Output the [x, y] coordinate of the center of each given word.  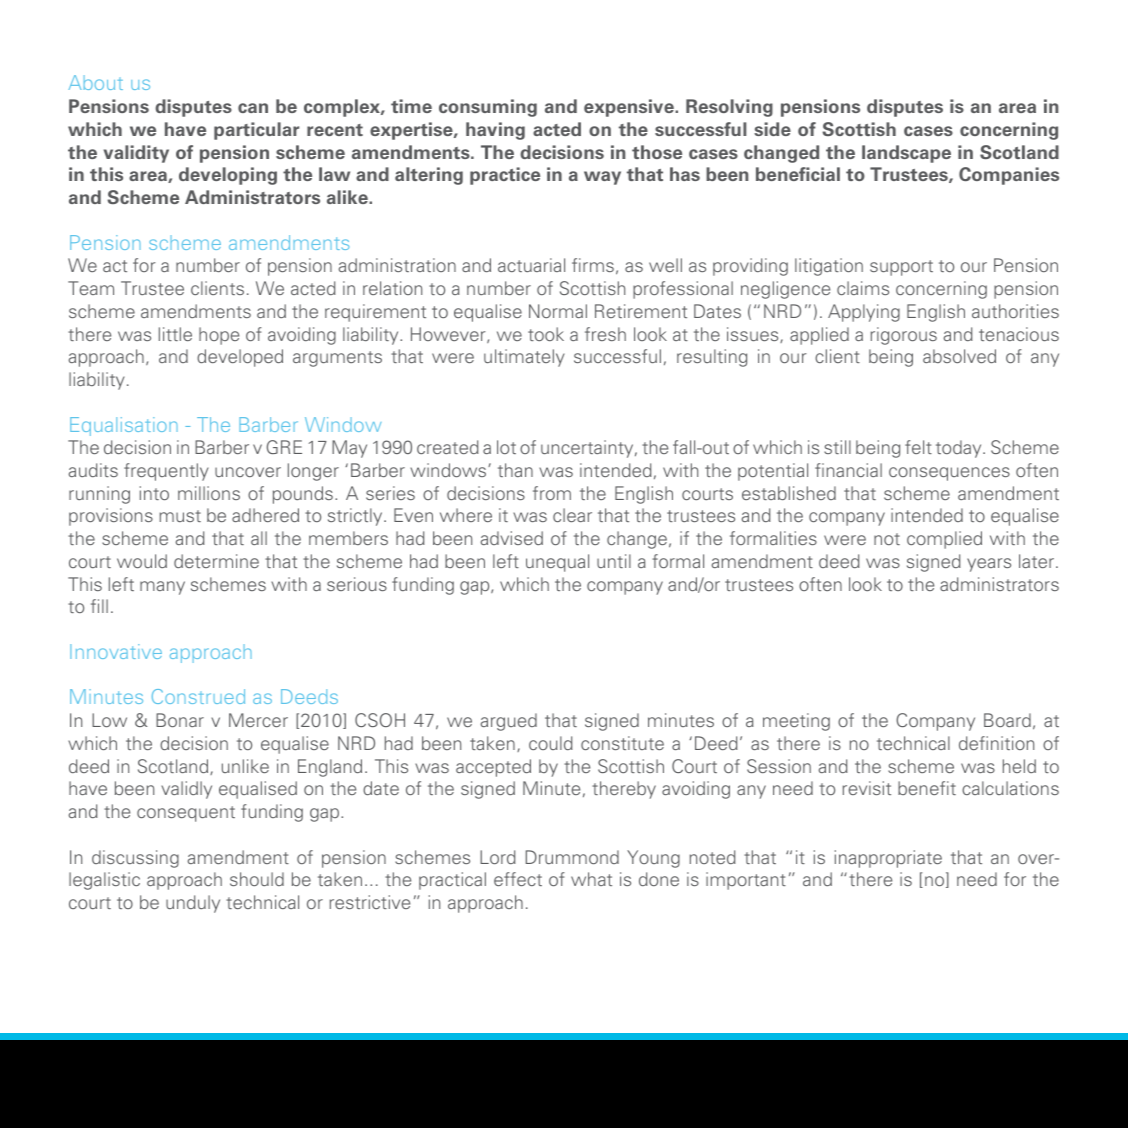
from [552, 493]
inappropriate [888, 859]
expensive [630, 108]
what [591, 879]
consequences [949, 474]
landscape [906, 154]
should [257, 879]
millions [209, 493]
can [253, 108]
